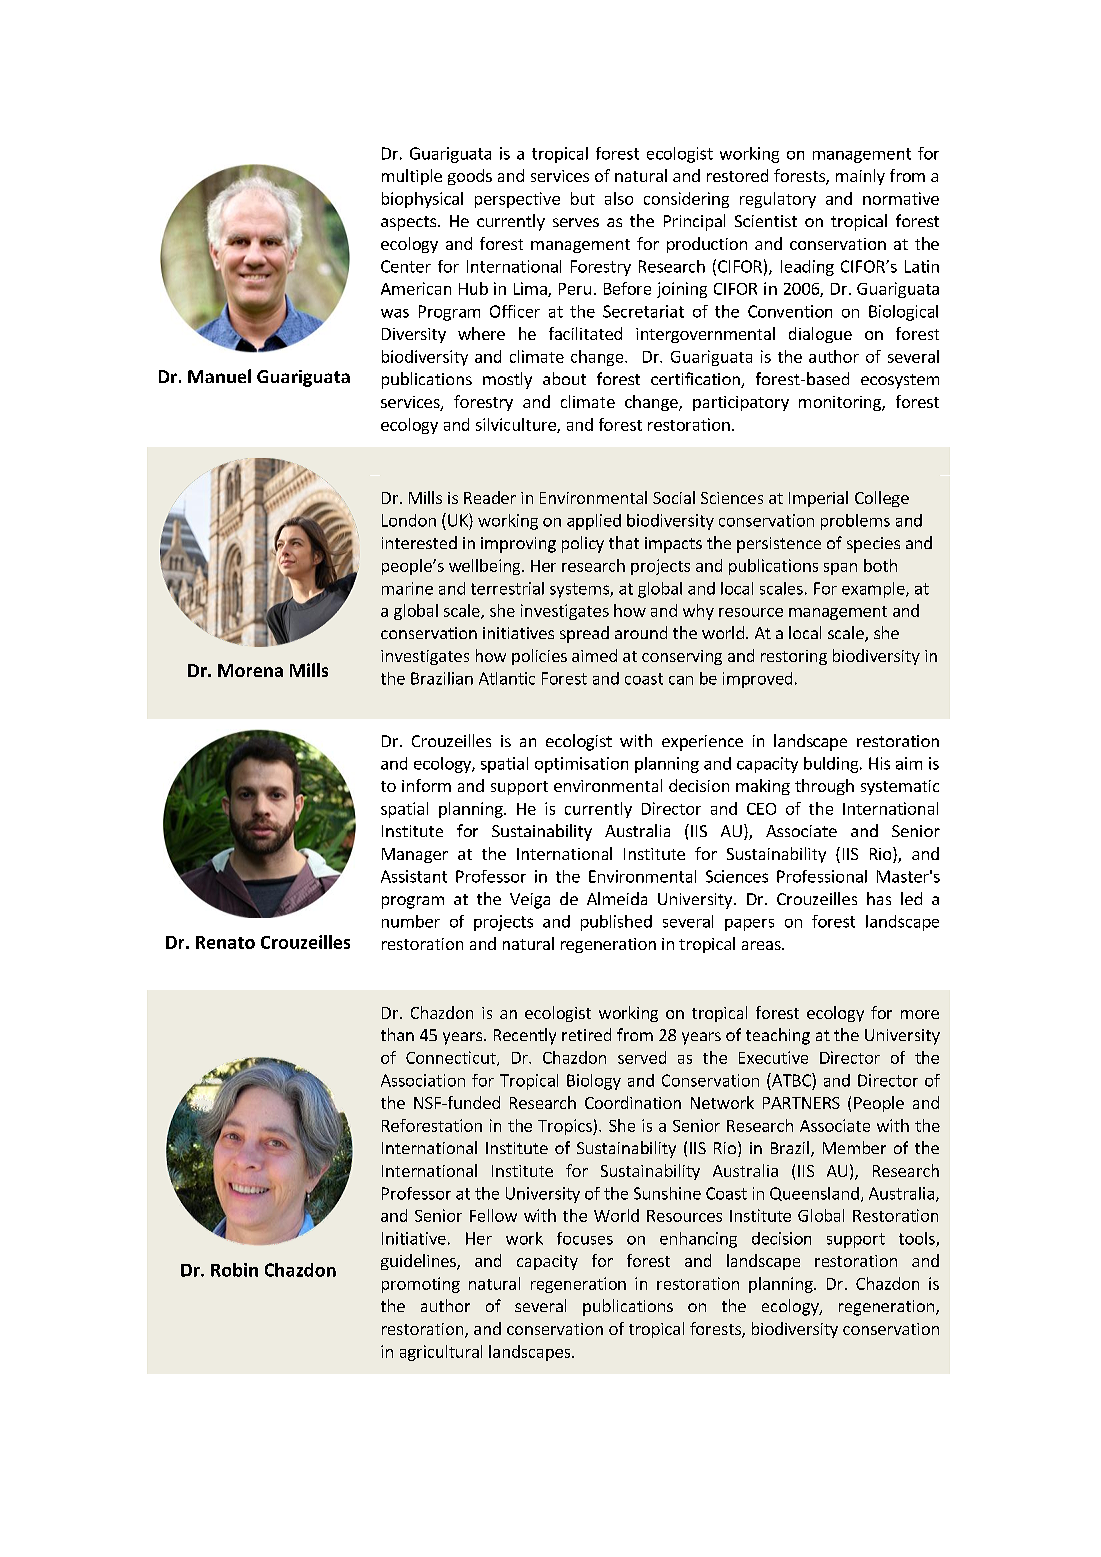 The width and height of the page is (1101, 1557). I want to click on Manuel, so click(219, 376).
